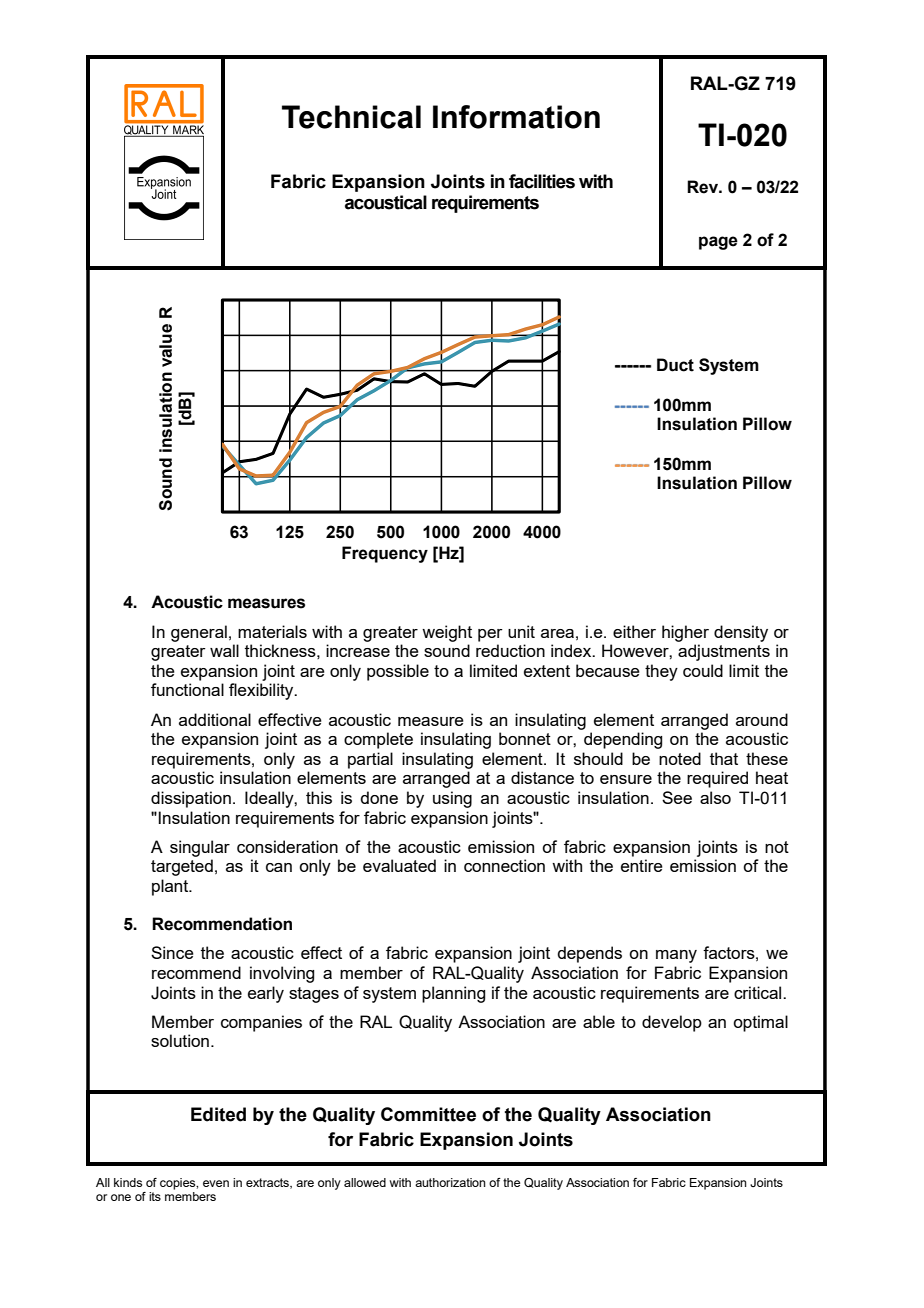 Image resolution: width=924 pixels, height=1308 pixels. Describe the element at coordinates (199, 633) in the document. I see `general` at that location.
